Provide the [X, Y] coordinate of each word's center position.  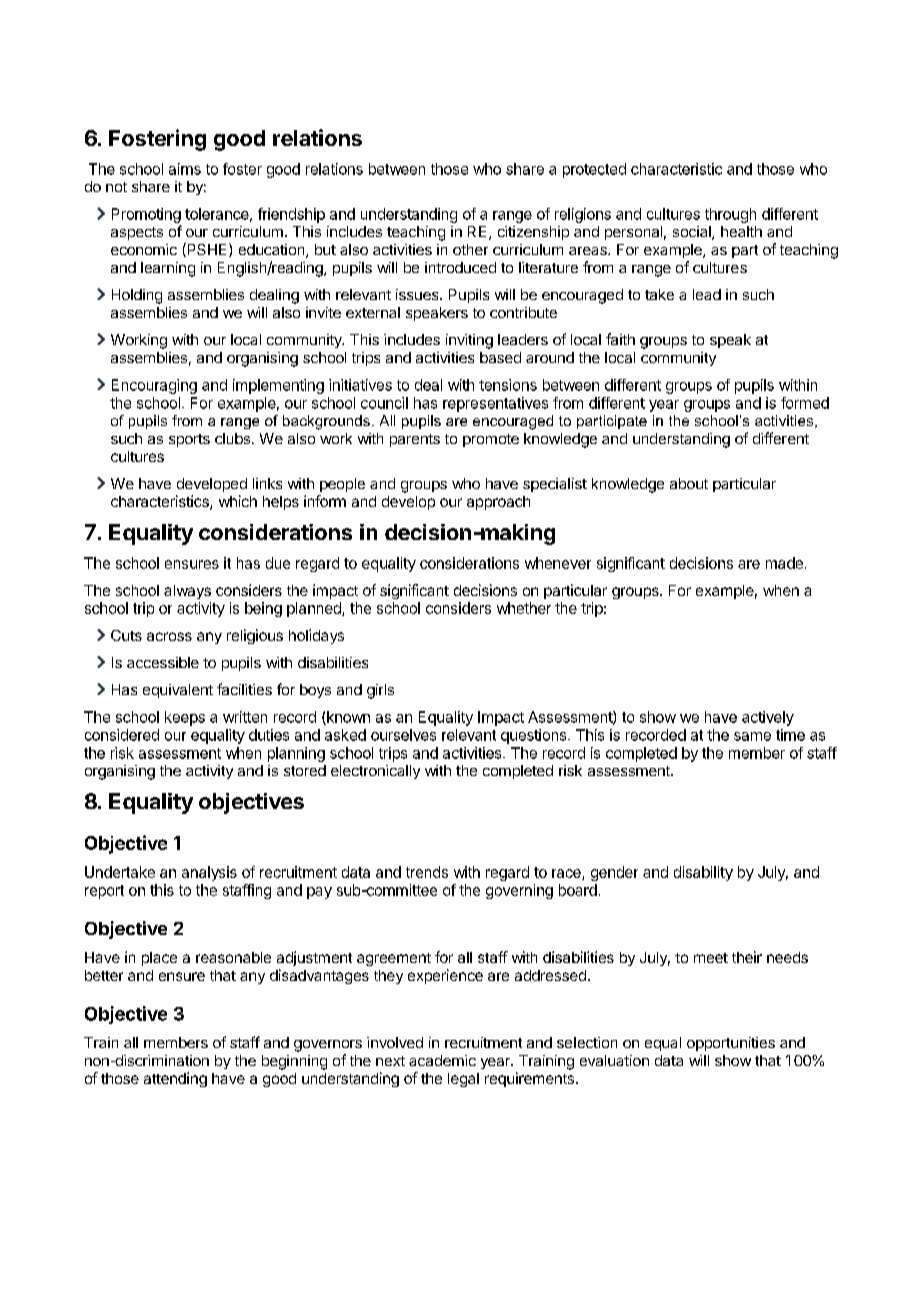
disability [703, 873]
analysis [209, 873]
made [784, 563]
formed [805, 403]
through [730, 215]
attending [175, 1079]
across [169, 636]
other [470, 249]
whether [524, 608]
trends [427, 872]
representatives [495, 404]
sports [189, 440]
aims [185, 169]
